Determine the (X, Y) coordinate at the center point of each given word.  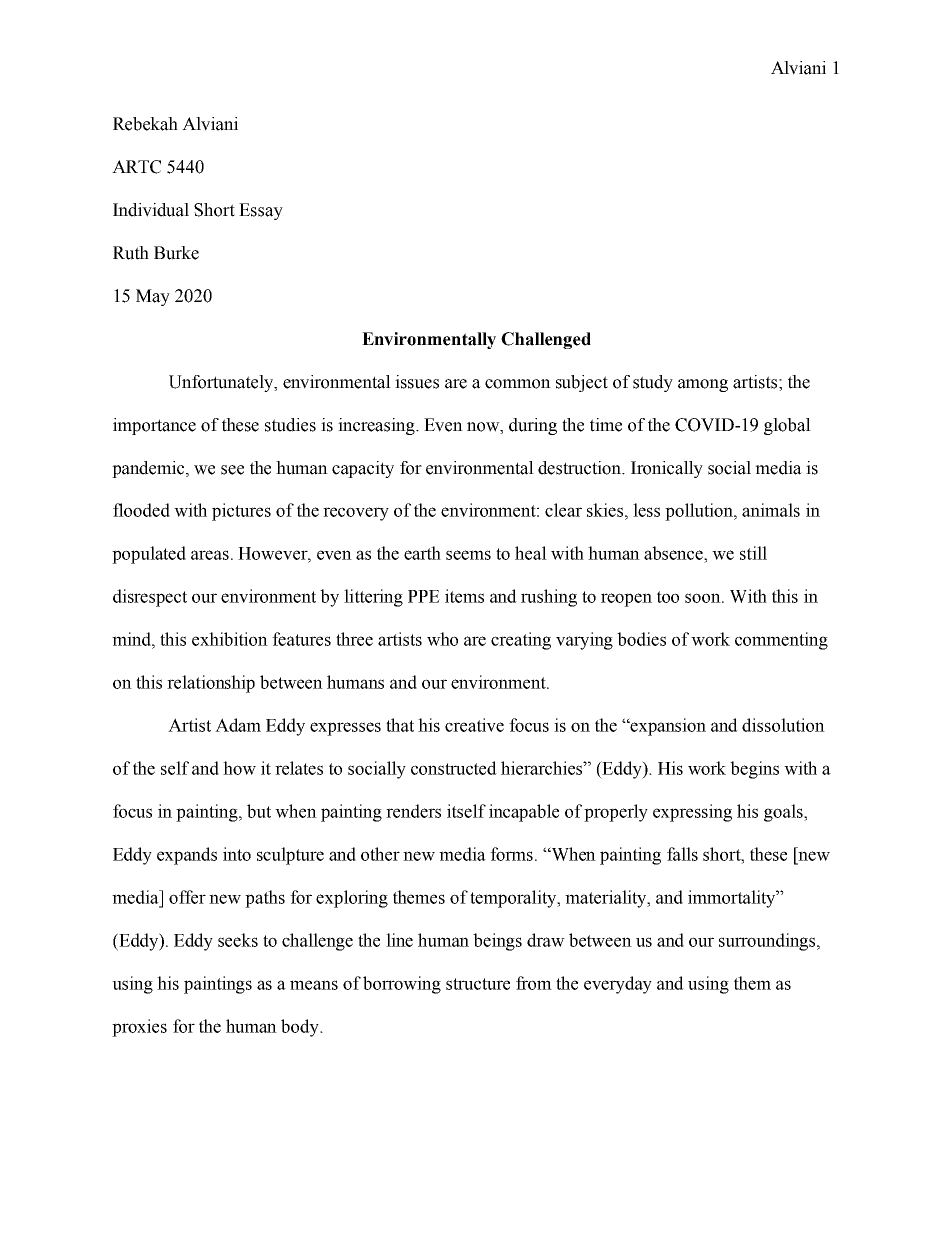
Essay (261, 211)
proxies (139, 1028)
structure (478, 984)
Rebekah (145, 124)
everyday (618, 985)
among (703, 385)
